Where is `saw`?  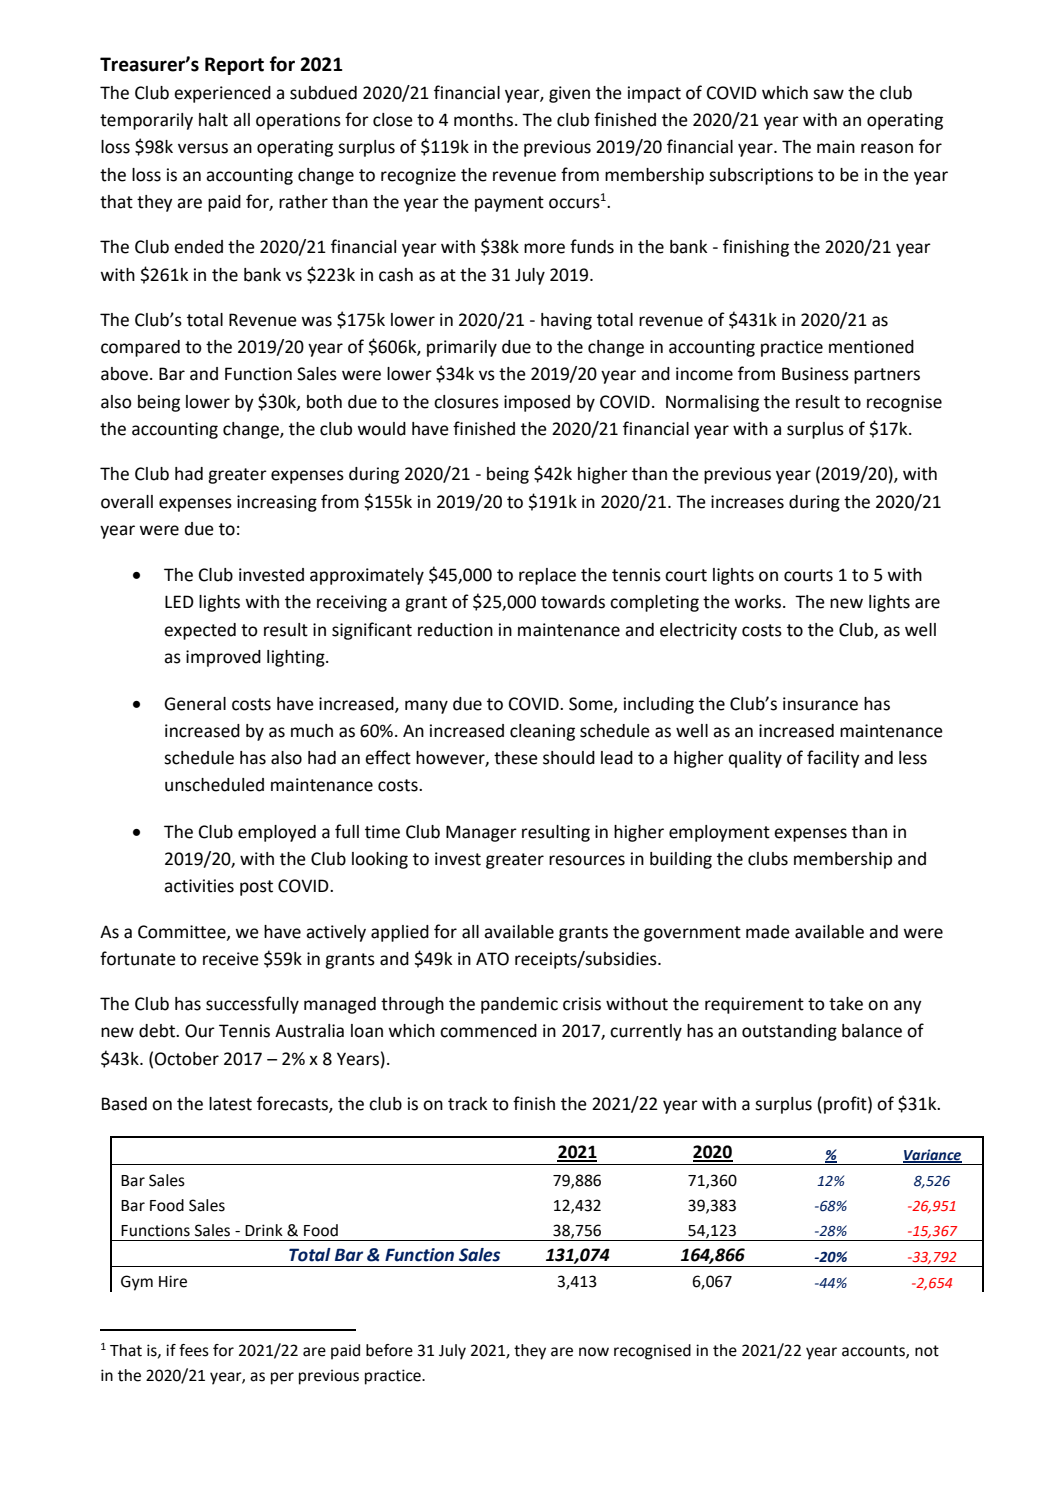
saw is located at coordinates (828, 94).
